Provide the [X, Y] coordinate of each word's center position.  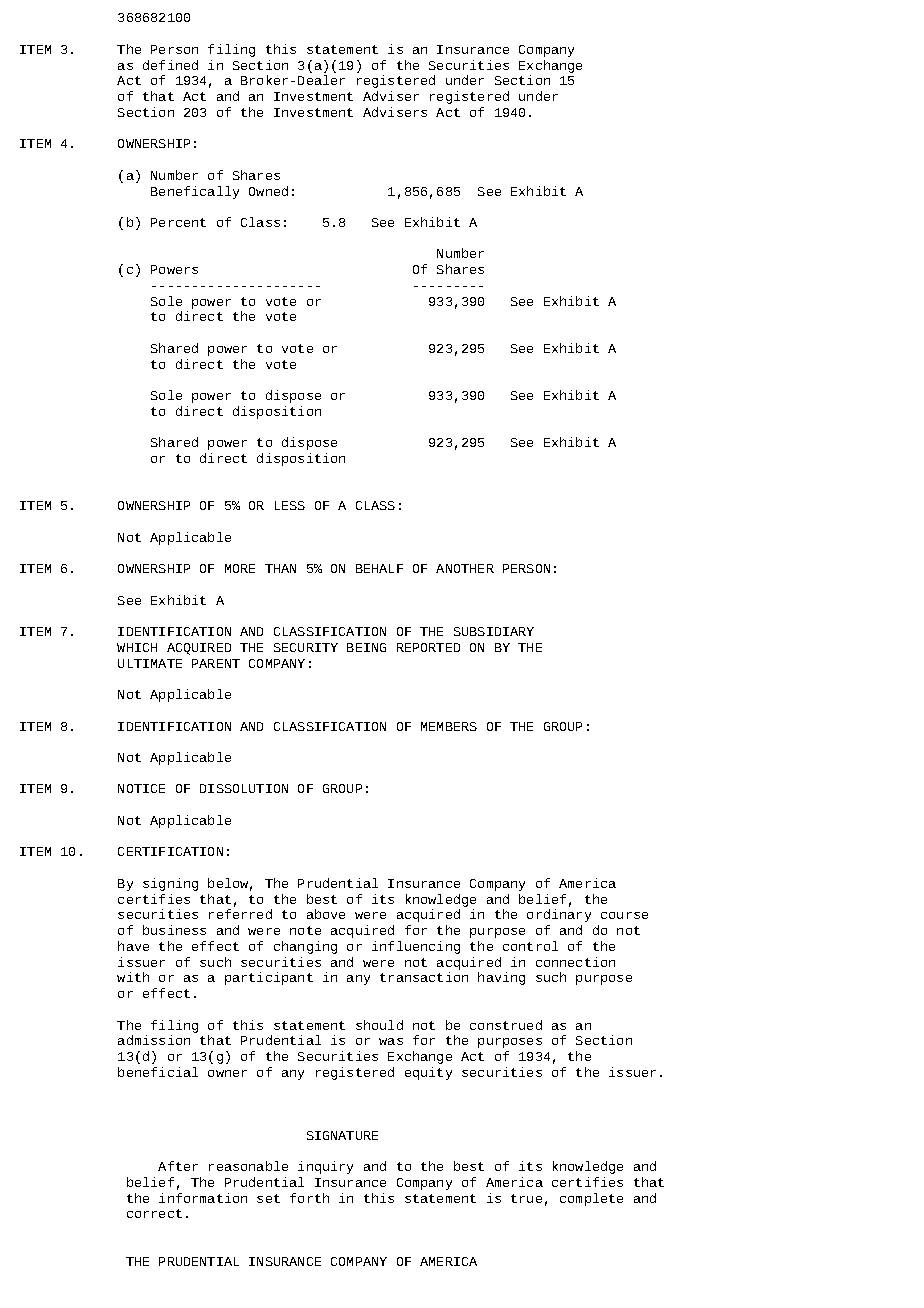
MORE [240, 568]
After [178, 1166]
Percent [178, 222]
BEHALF [379, 568]
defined [170, 65]
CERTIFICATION [170, 851]
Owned [268, 191]
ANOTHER [465, 568]
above [326, 914]
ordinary [559, 915]
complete [591, 1199]
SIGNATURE [342, 1135]
